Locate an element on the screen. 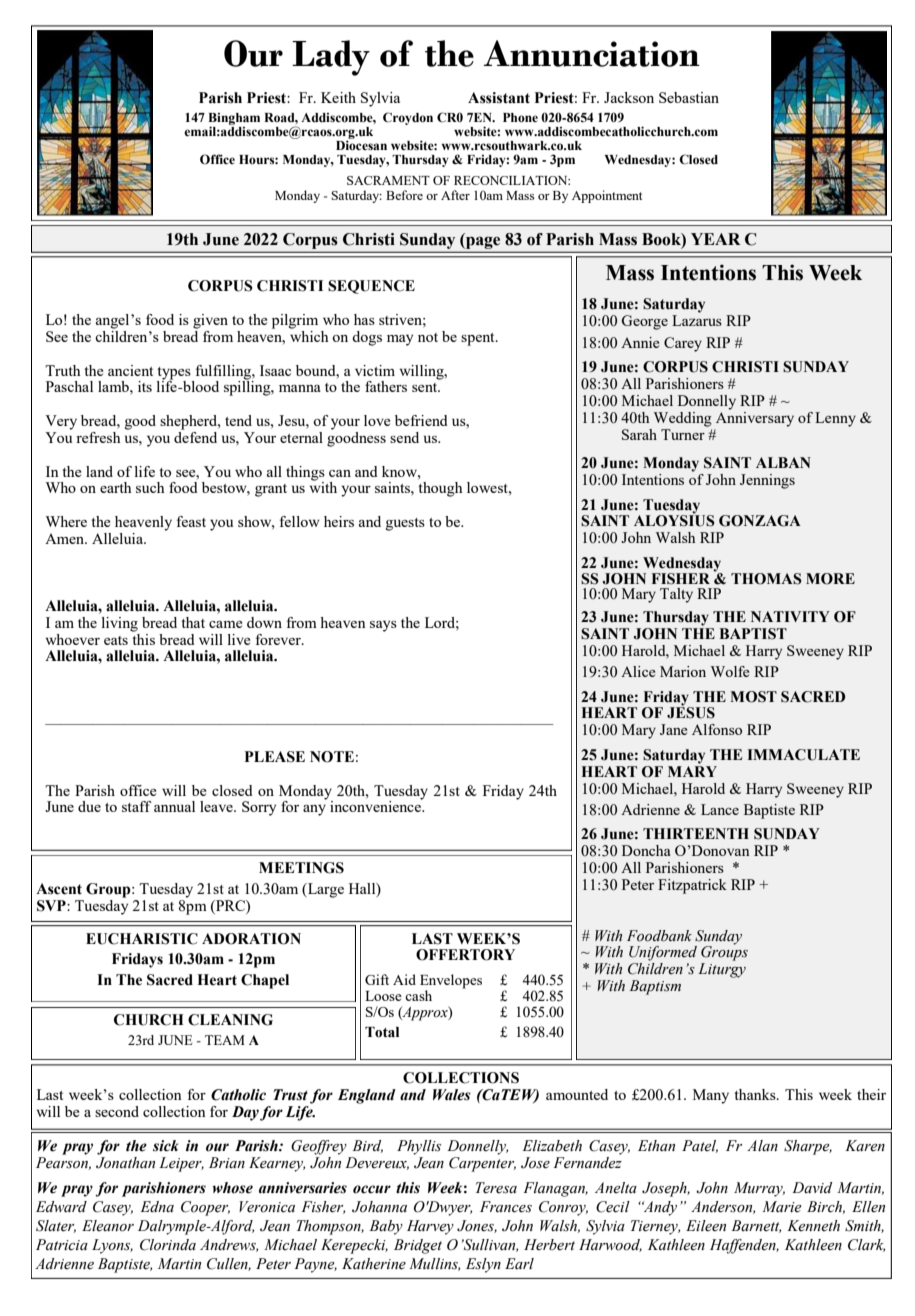  staff is located at coordinates (136, 806).
